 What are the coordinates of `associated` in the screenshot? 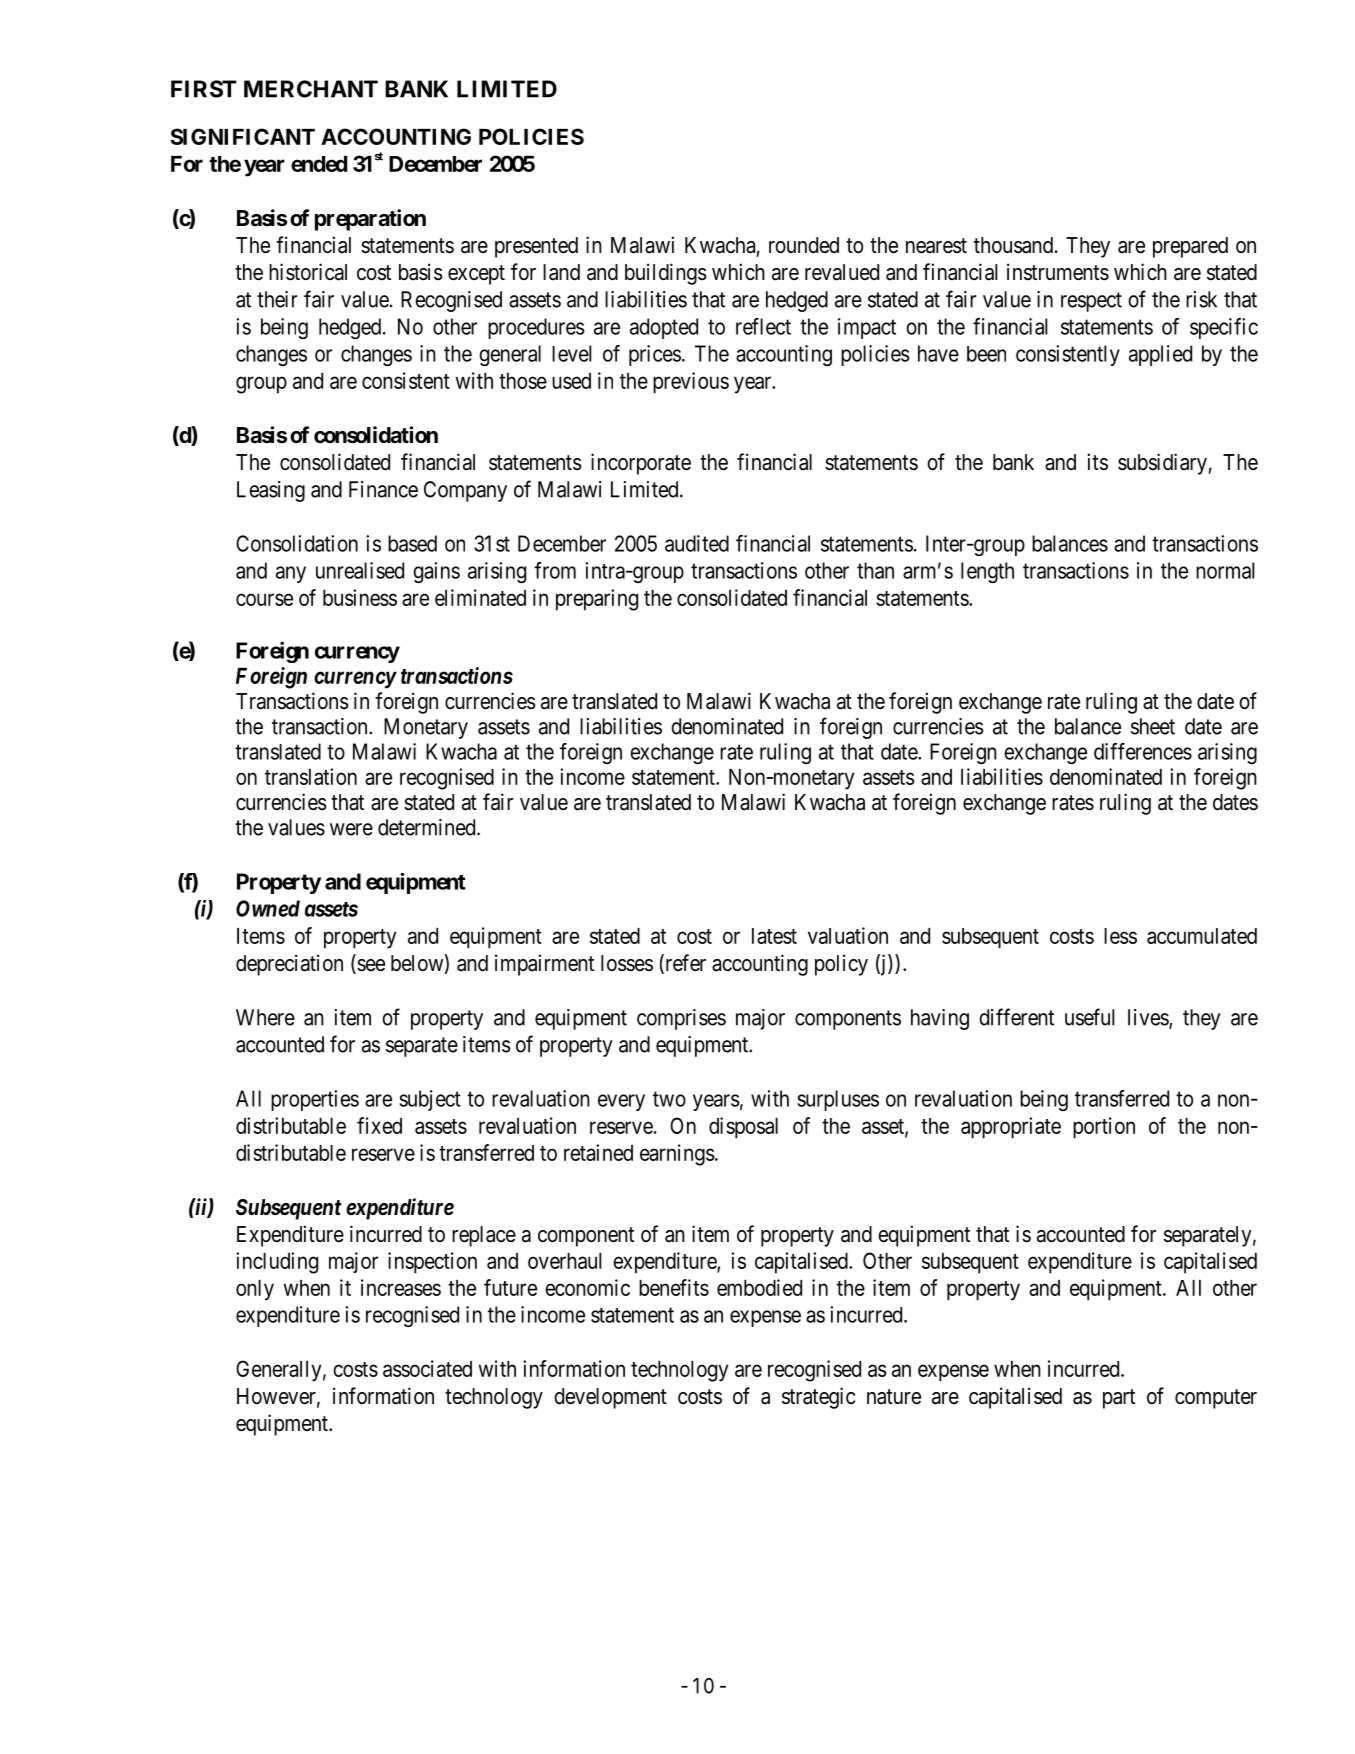 It's located at (427, 1368).
